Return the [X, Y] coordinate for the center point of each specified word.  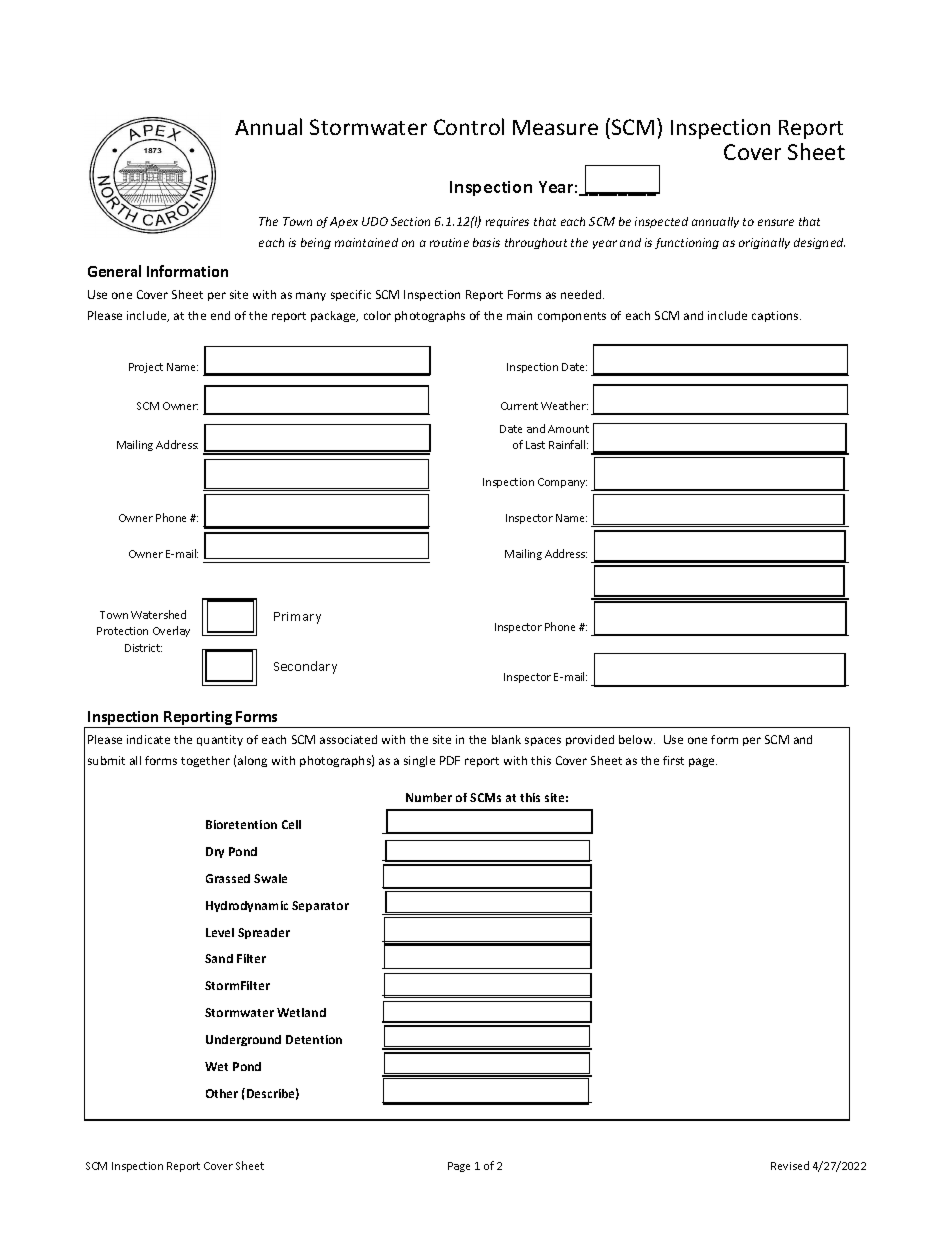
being [316, 243]
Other [222, 1093]
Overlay [171, 631]
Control [469, 126]
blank [506, 739]
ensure [776, 222]
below [637, 739]
